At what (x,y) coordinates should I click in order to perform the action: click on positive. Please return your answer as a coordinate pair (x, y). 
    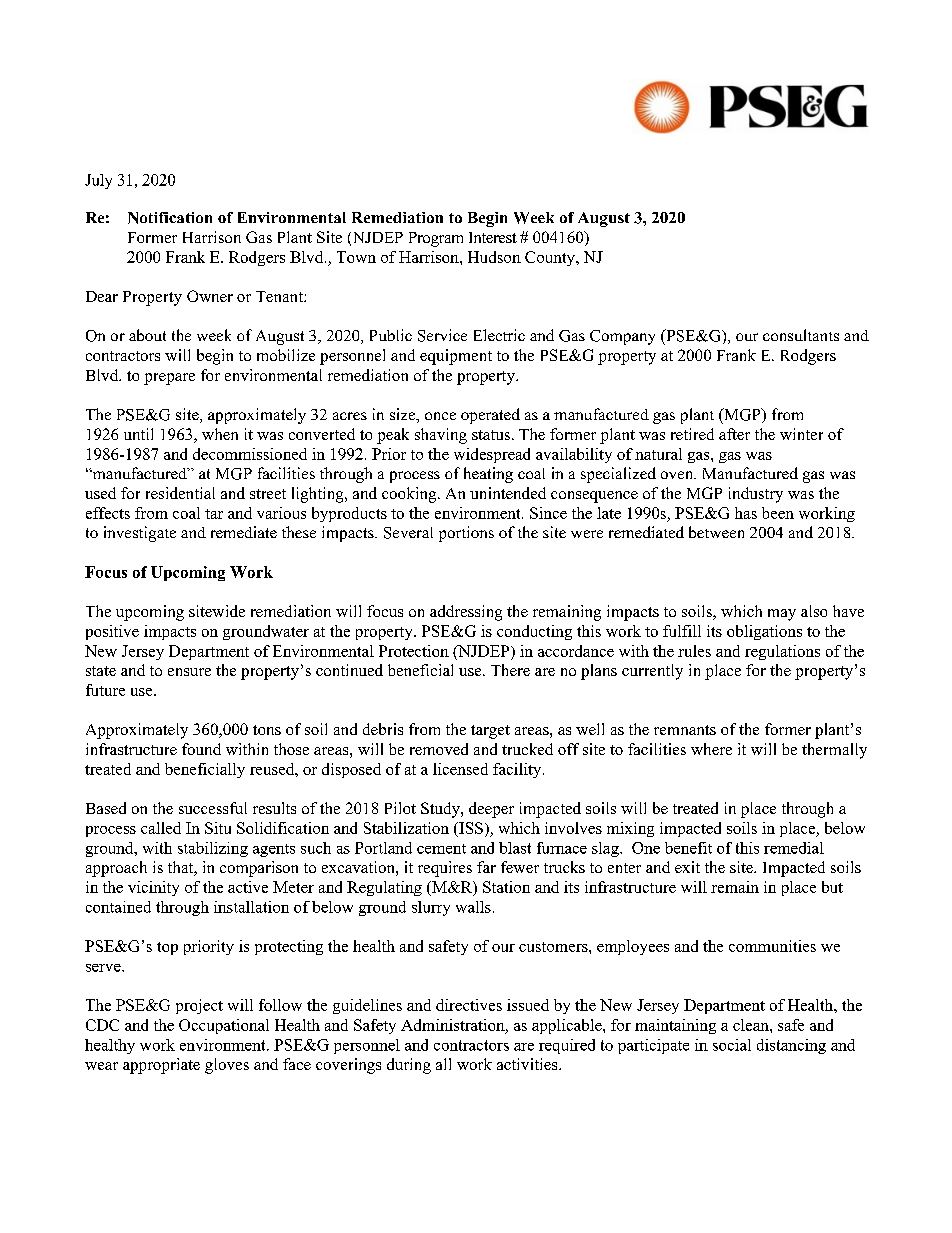
    Looking at the image, I should click on (112, 632).
